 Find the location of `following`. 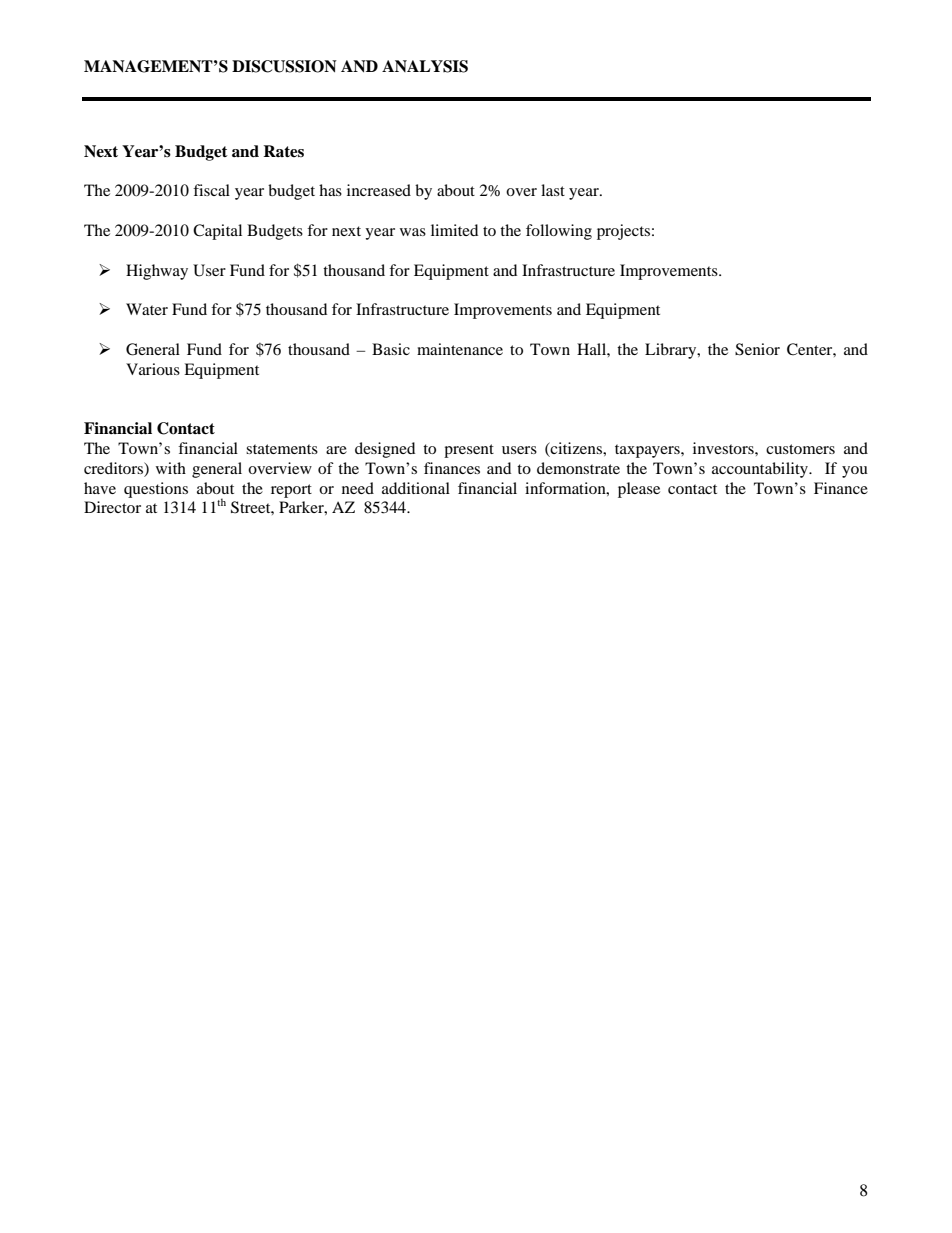

following is located at coordinates (559, 232).
